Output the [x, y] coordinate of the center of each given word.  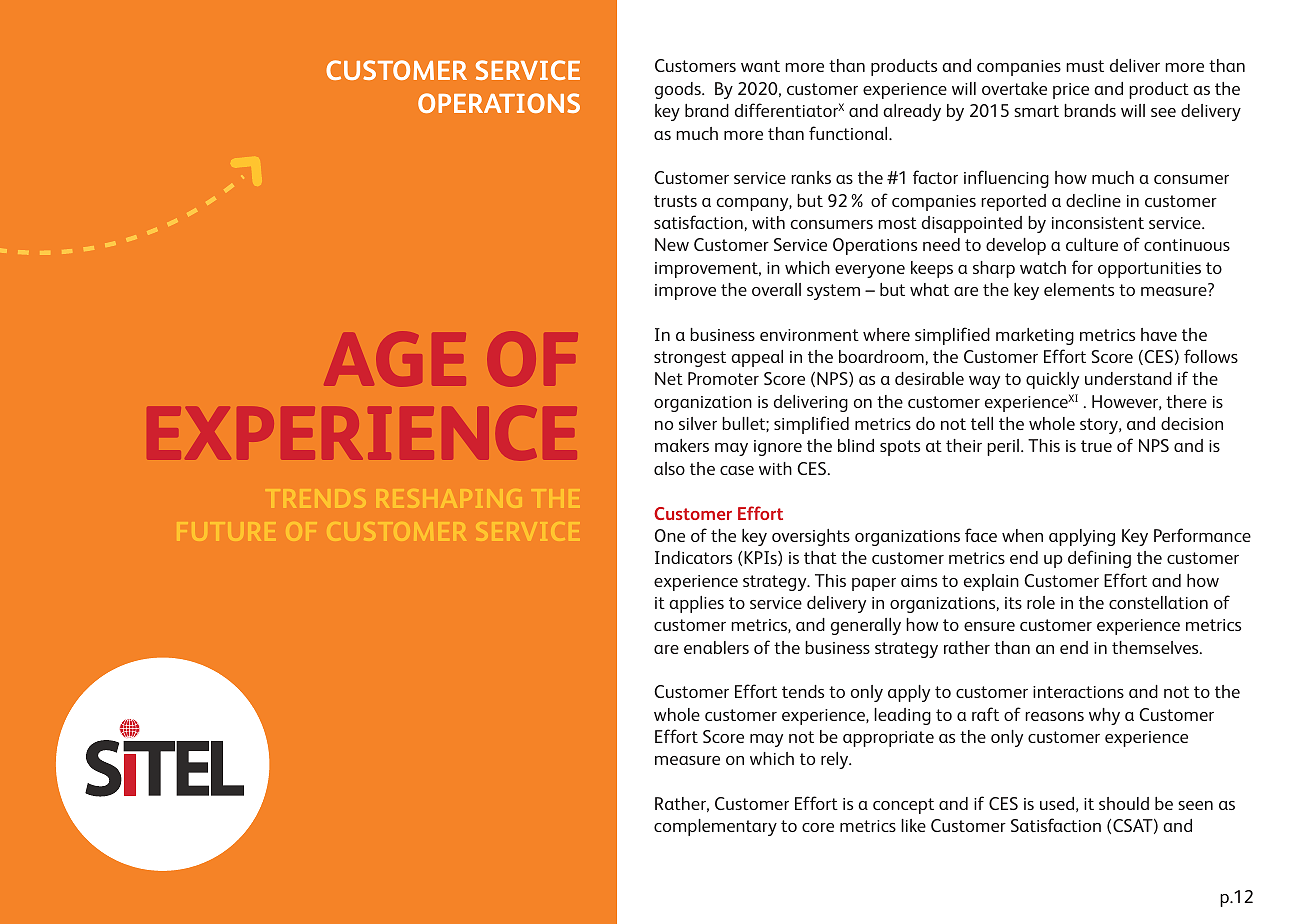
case [737, 470]
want [760, 66]
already [912, 112]
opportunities [1149, 270]
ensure [989, 626]
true [1096, 446]
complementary [715, 827]
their [964, 445]
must [1085, 66]
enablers [716, 647]
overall [776, 289]
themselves [1156, 647]
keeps [932, 269]
